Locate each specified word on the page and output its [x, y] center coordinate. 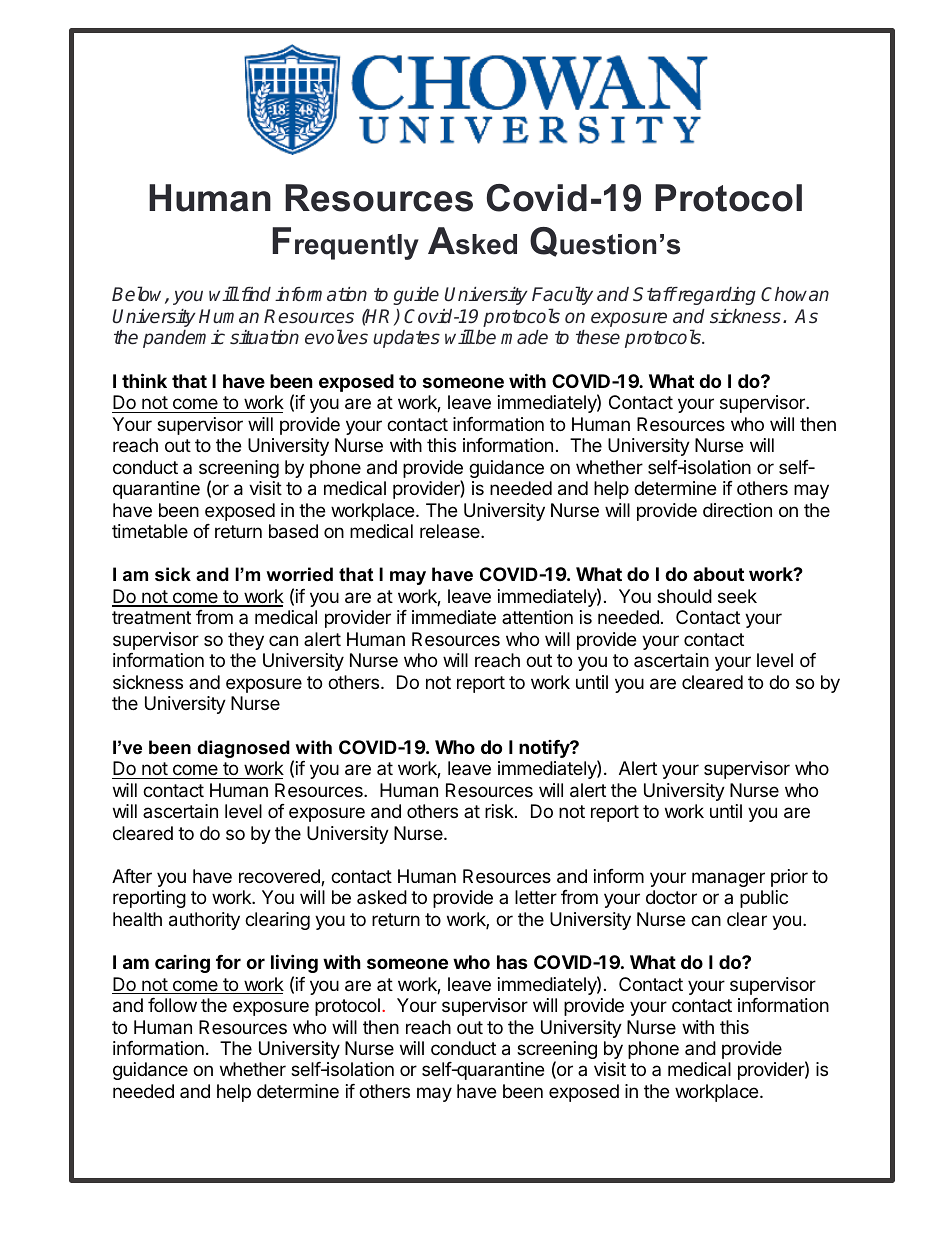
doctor [671, 897]
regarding [716, 296]
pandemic [184, 339]
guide [416, 296]
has [512, 962]
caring [182, 964]
